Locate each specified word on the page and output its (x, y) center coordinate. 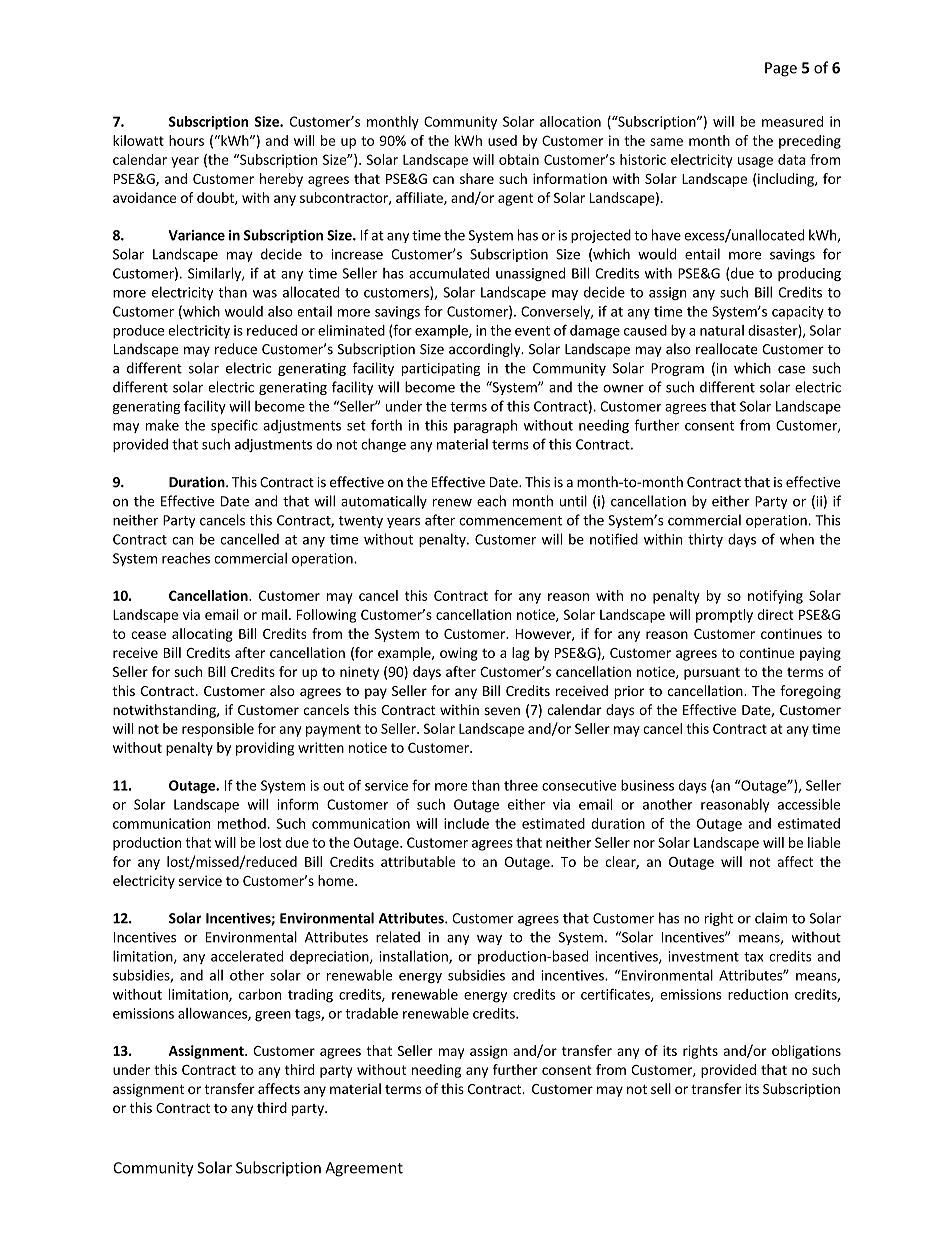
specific (234, 426)
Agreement (364, 1169)
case (791, 370)
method (242, 823)
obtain (519, 159)
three (521, 785)
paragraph (485, 426)
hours (186, 140)
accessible (809, 804)
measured (792, 121)
